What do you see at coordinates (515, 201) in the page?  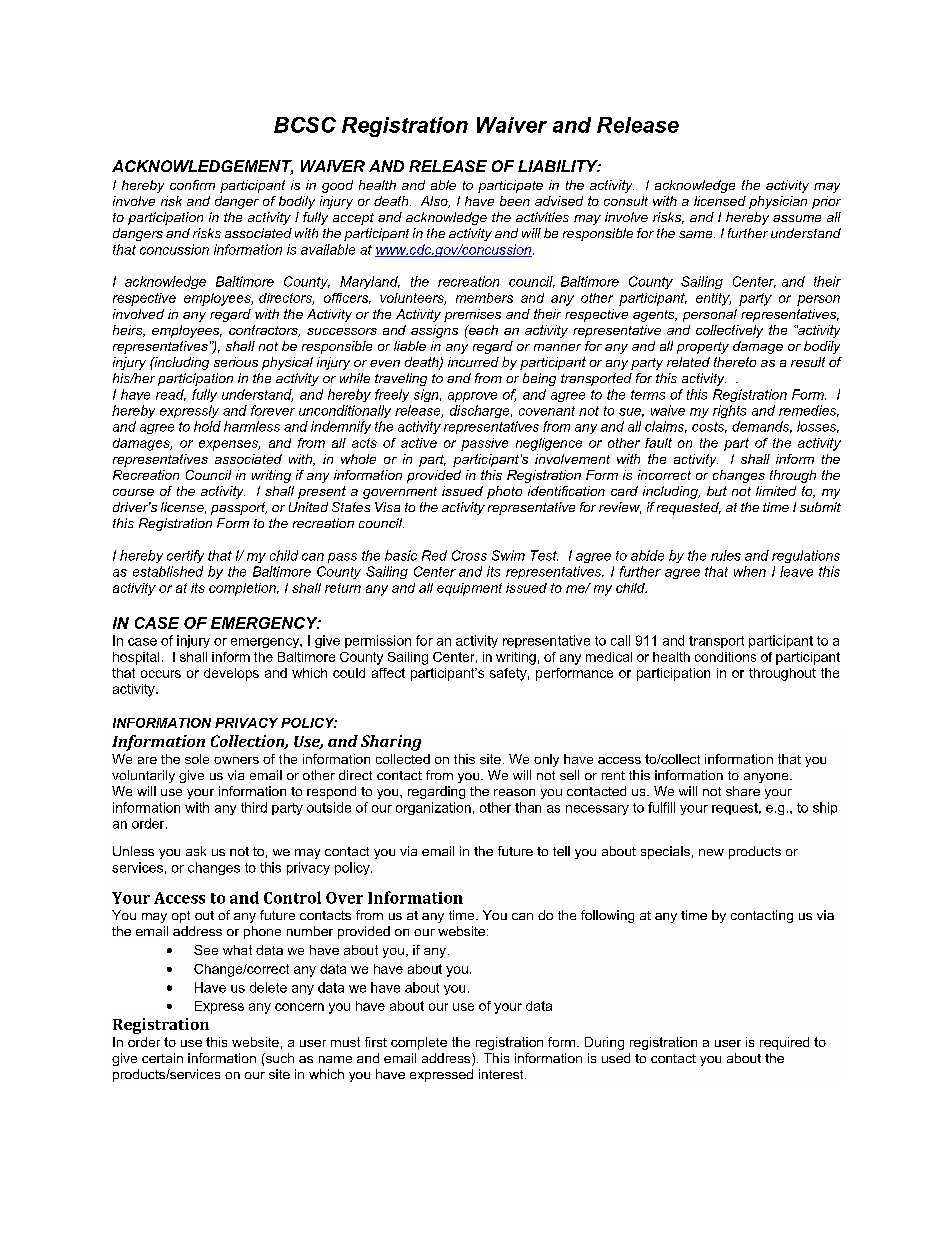 I see `been` at bounding box center [515, 201].
